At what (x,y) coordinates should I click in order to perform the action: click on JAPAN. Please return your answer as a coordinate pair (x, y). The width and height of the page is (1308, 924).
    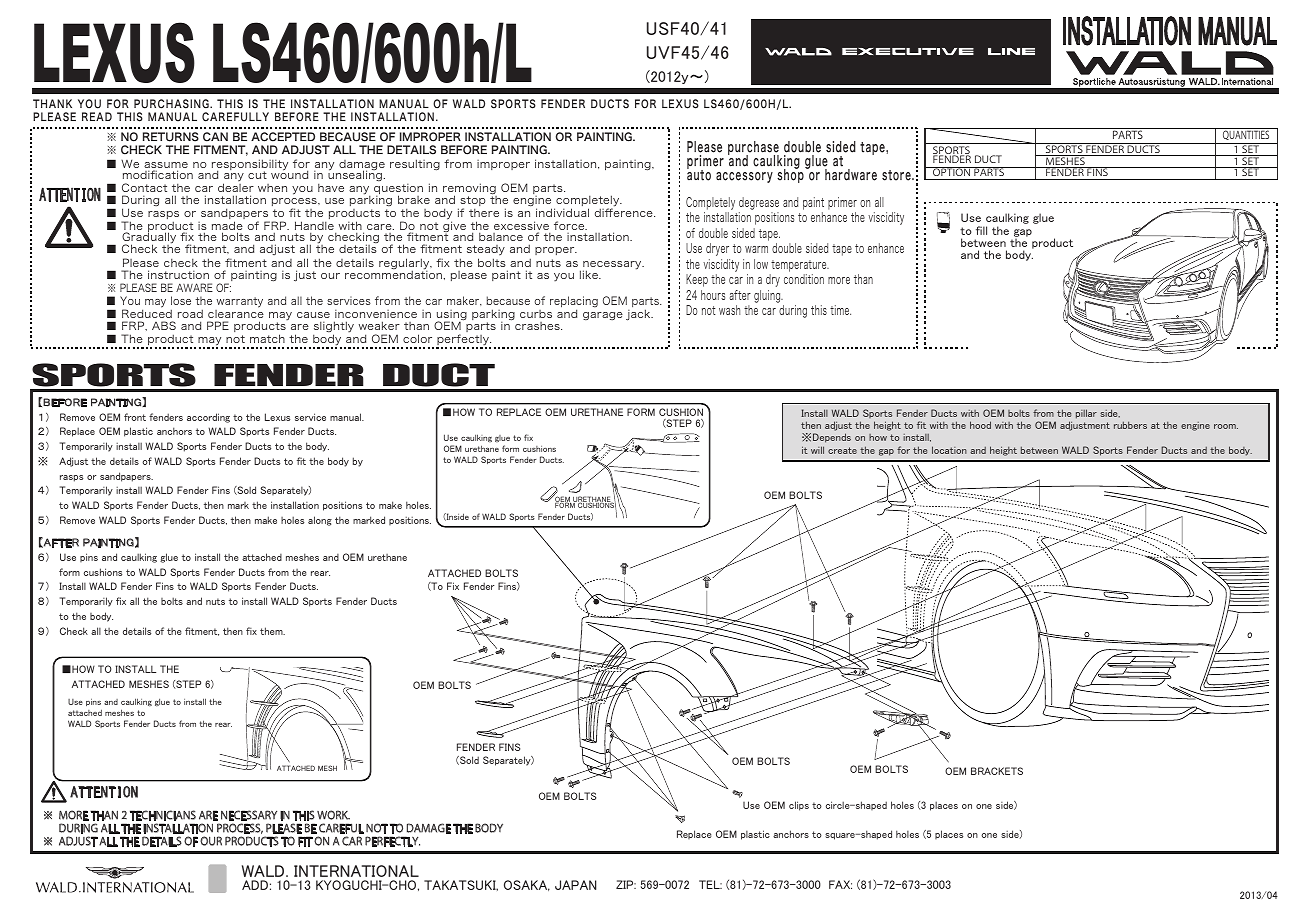
    Looking at the image, I should click on (576, 885).
